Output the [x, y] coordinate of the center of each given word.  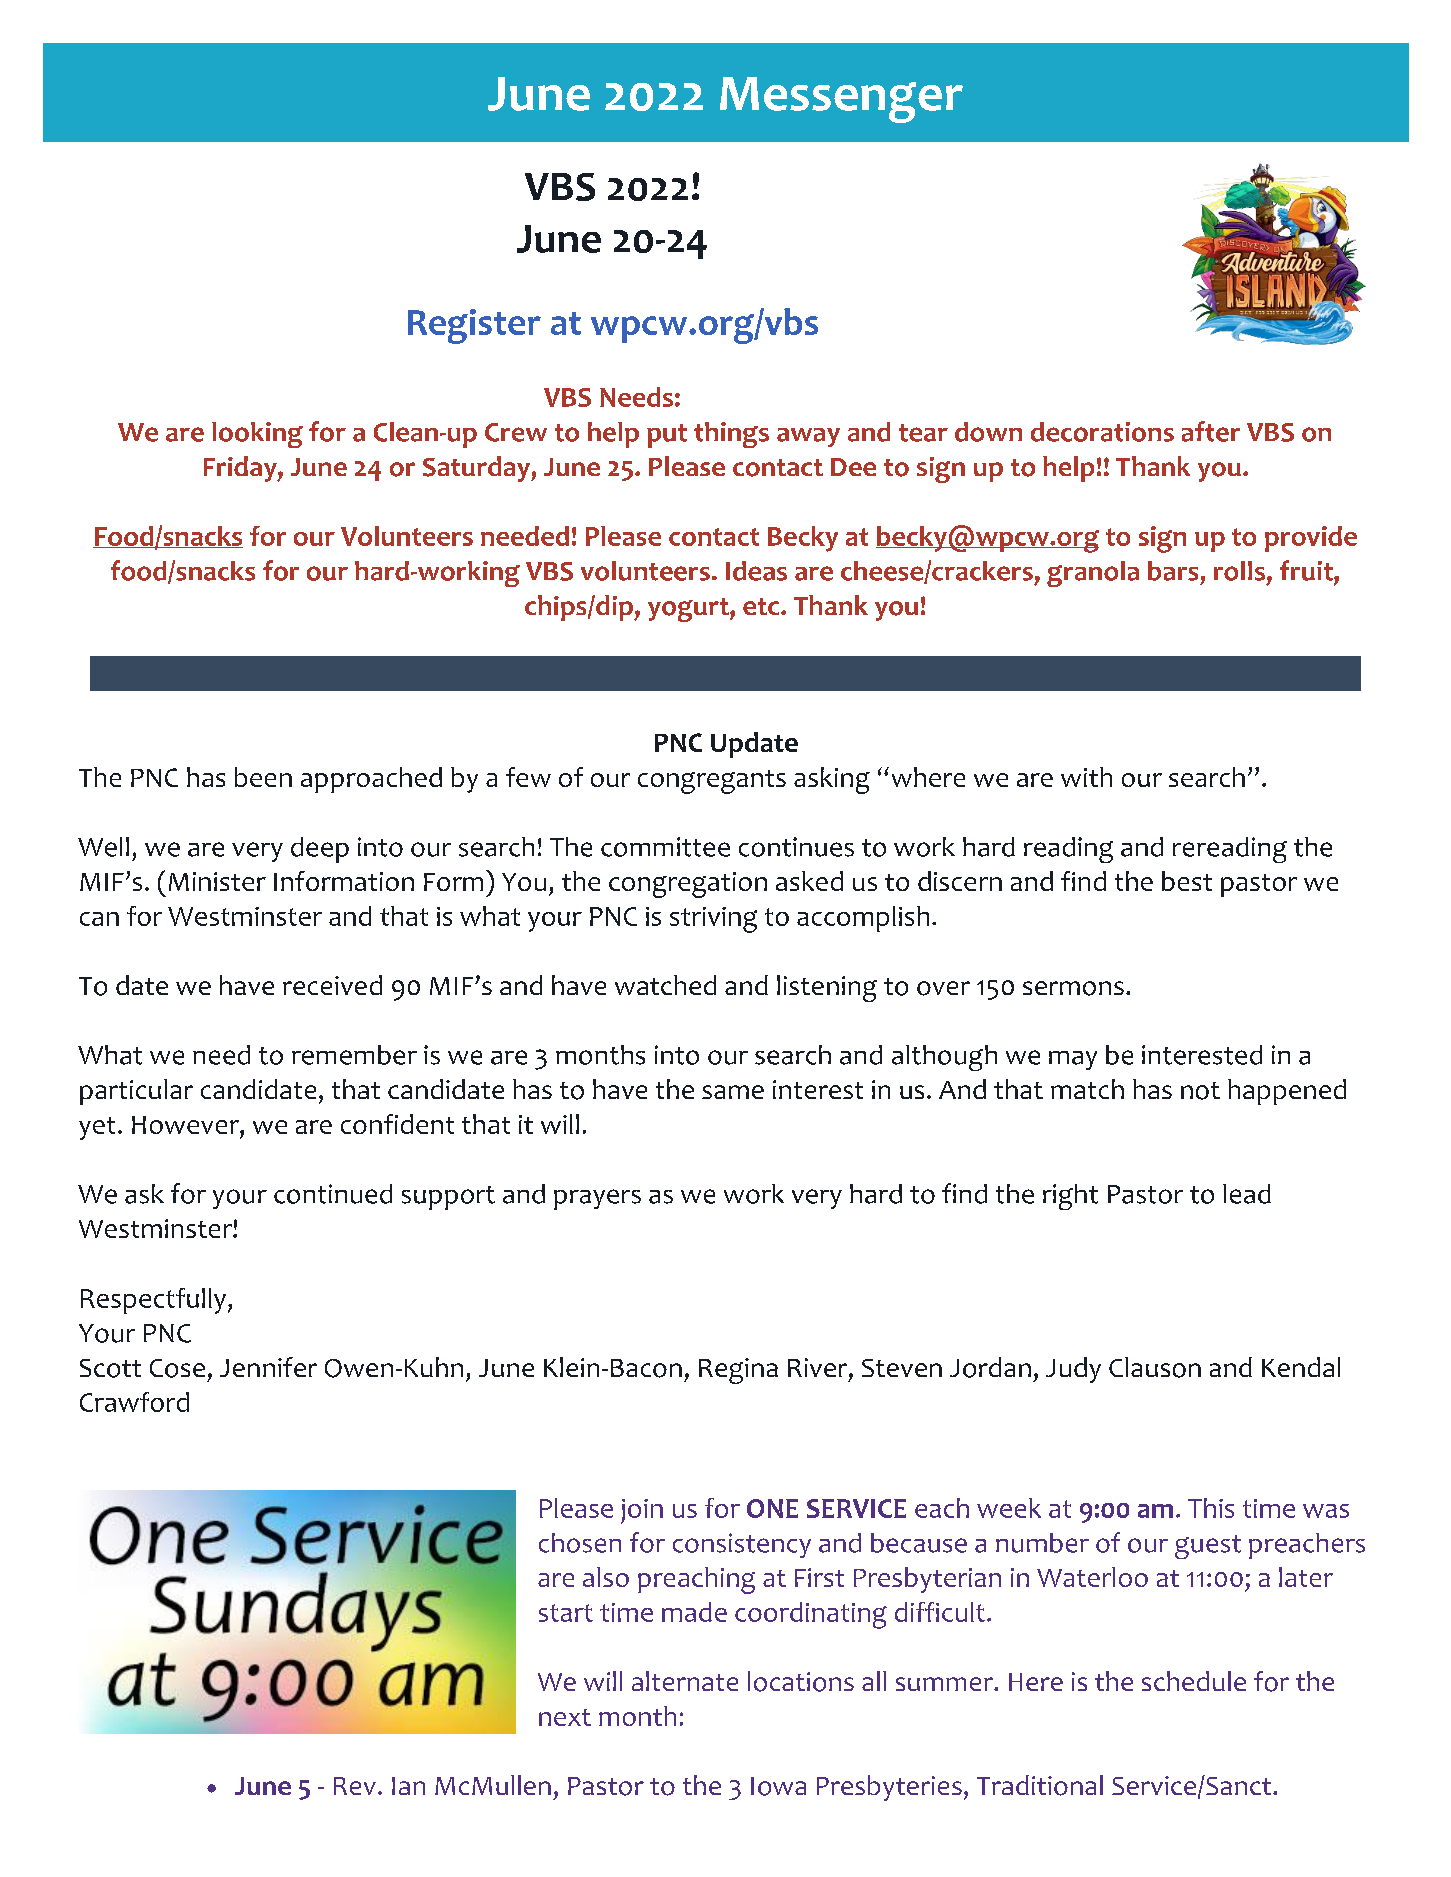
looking [257, 435]
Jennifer [268, 1367]
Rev [355, 1786]
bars [1173, 571]
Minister [217, 881]
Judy [1073, 1370]
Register [474, 326]
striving [713, 920]
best [1187, 881]
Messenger [841, 100]
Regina [738, 1371]
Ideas [756, 571]
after [1211, 431]
